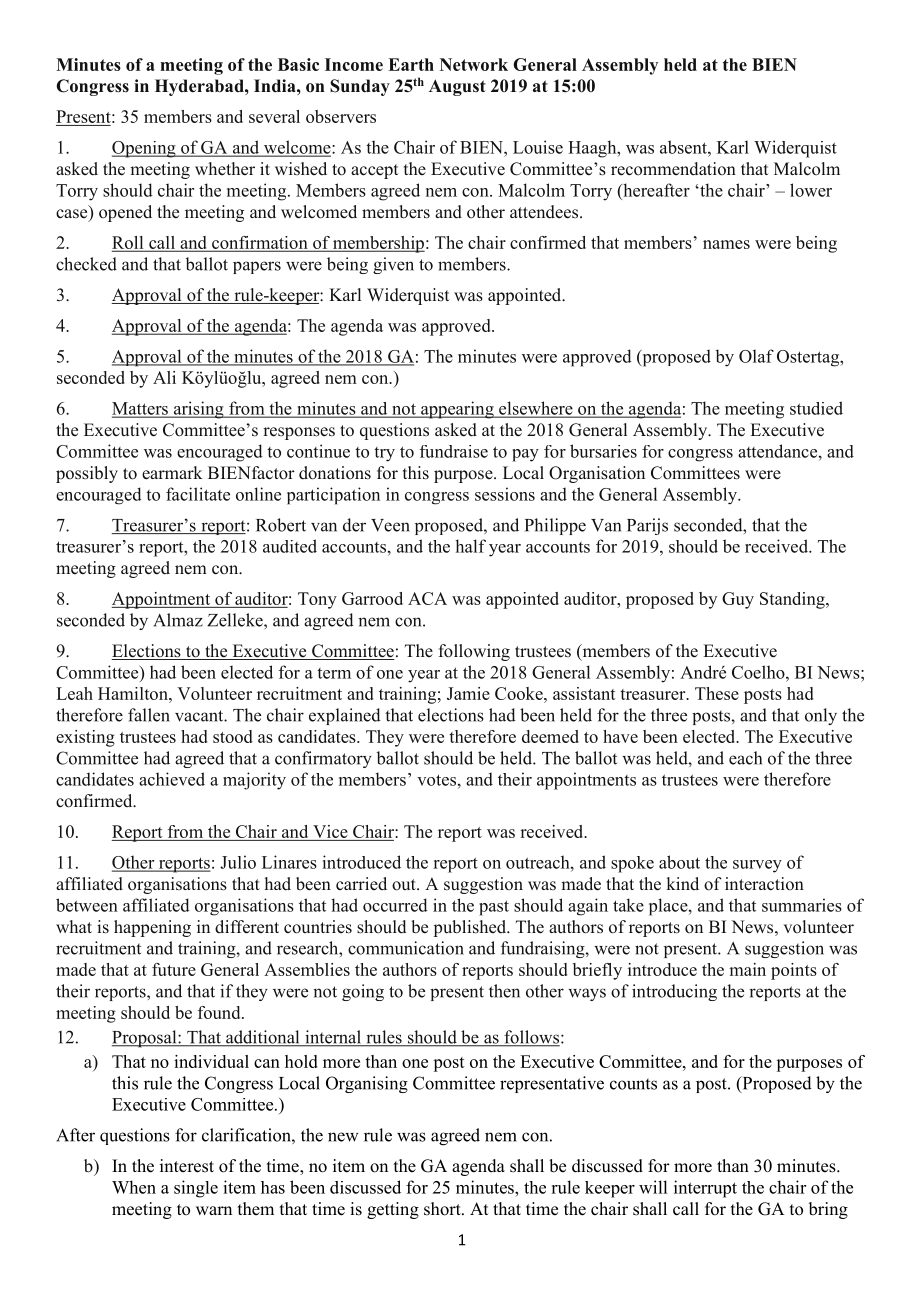 The image size is (924, 1308). I want to click on fallen, so click(149, 715).
